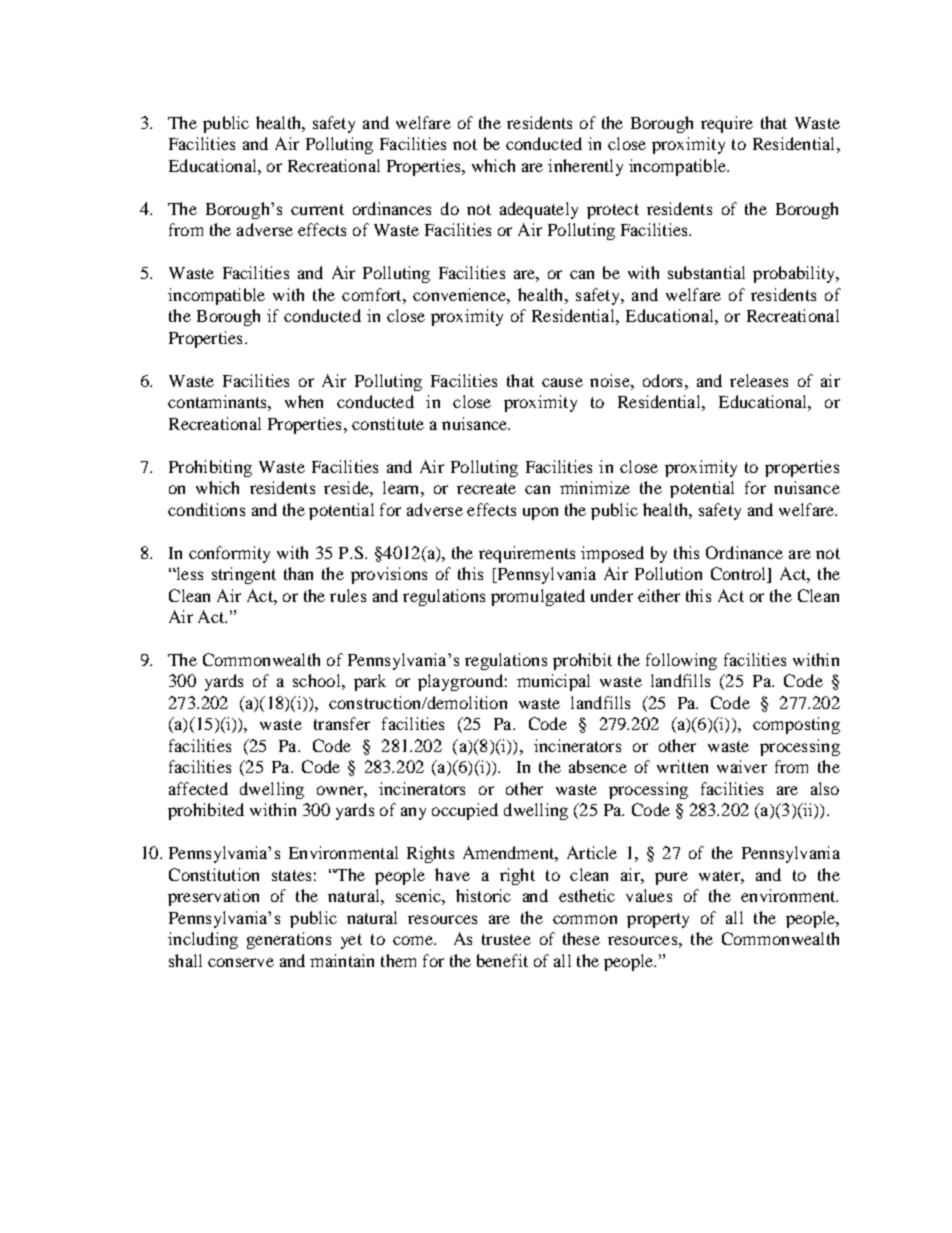  I want to click on recreate, so click(486, 488).
